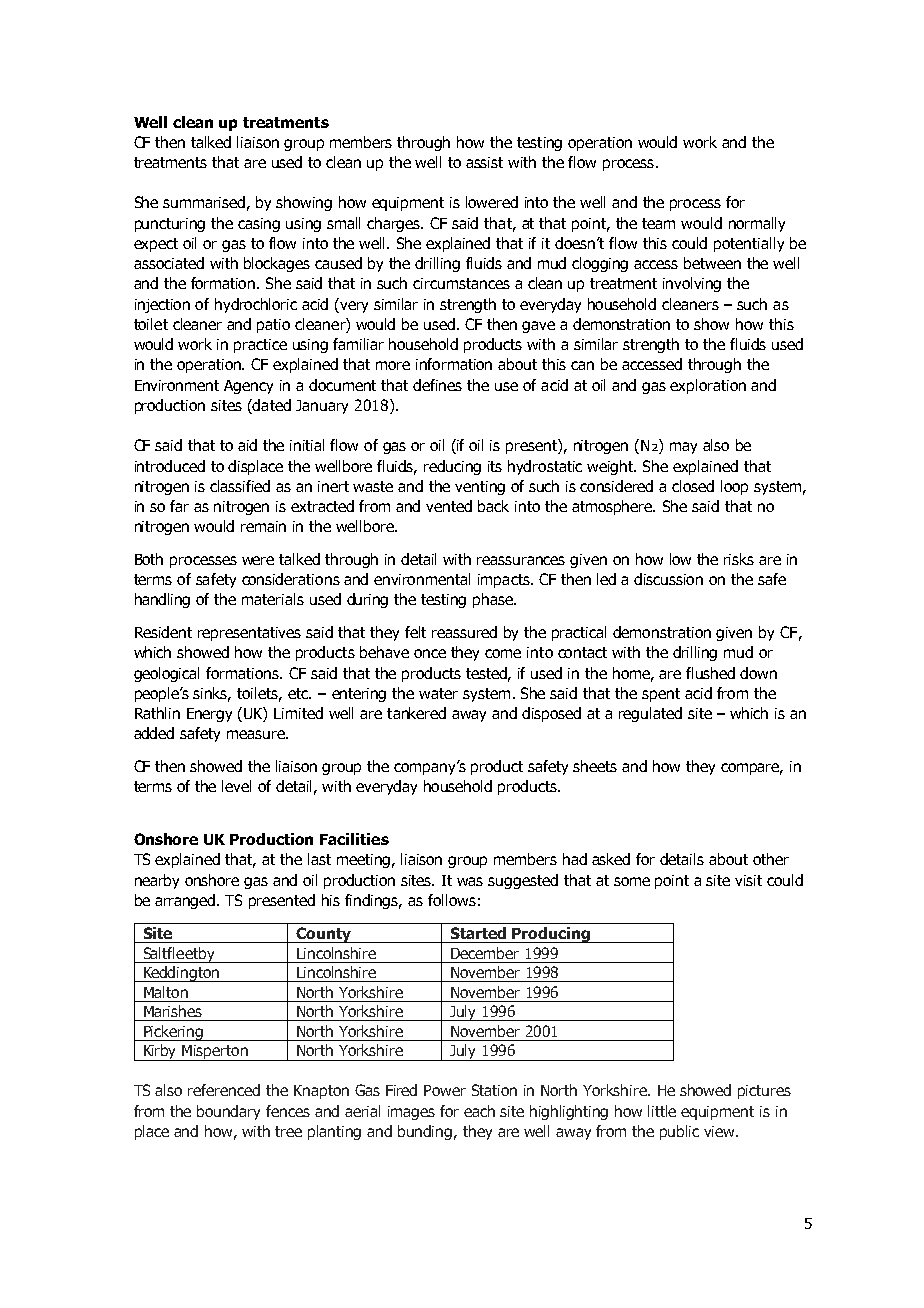  Describe the element at coordinates (437, 385) in the screenshot. I see `defines` at that location.
